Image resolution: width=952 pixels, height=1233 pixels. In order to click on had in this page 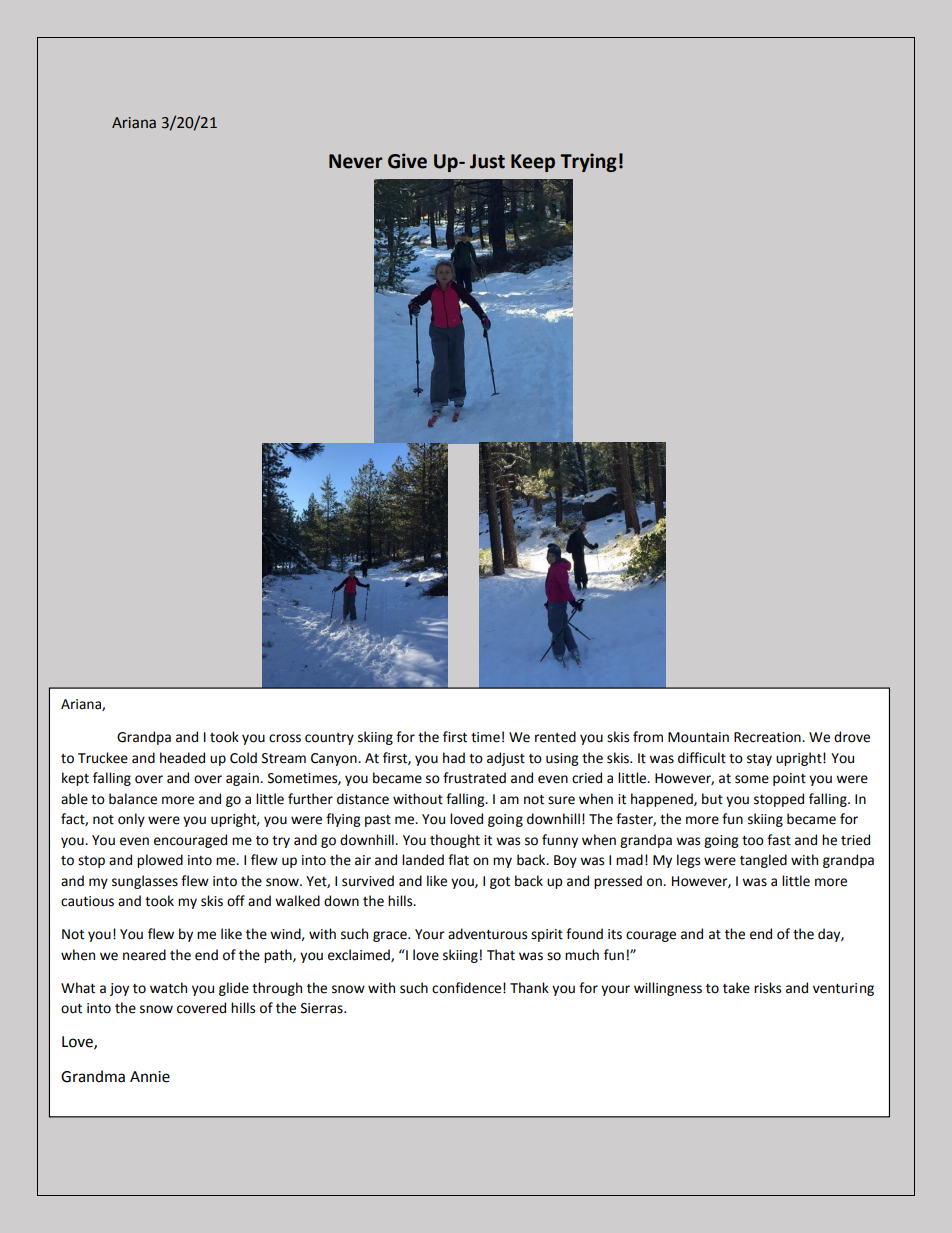, I will do `click(454, 758)`.
